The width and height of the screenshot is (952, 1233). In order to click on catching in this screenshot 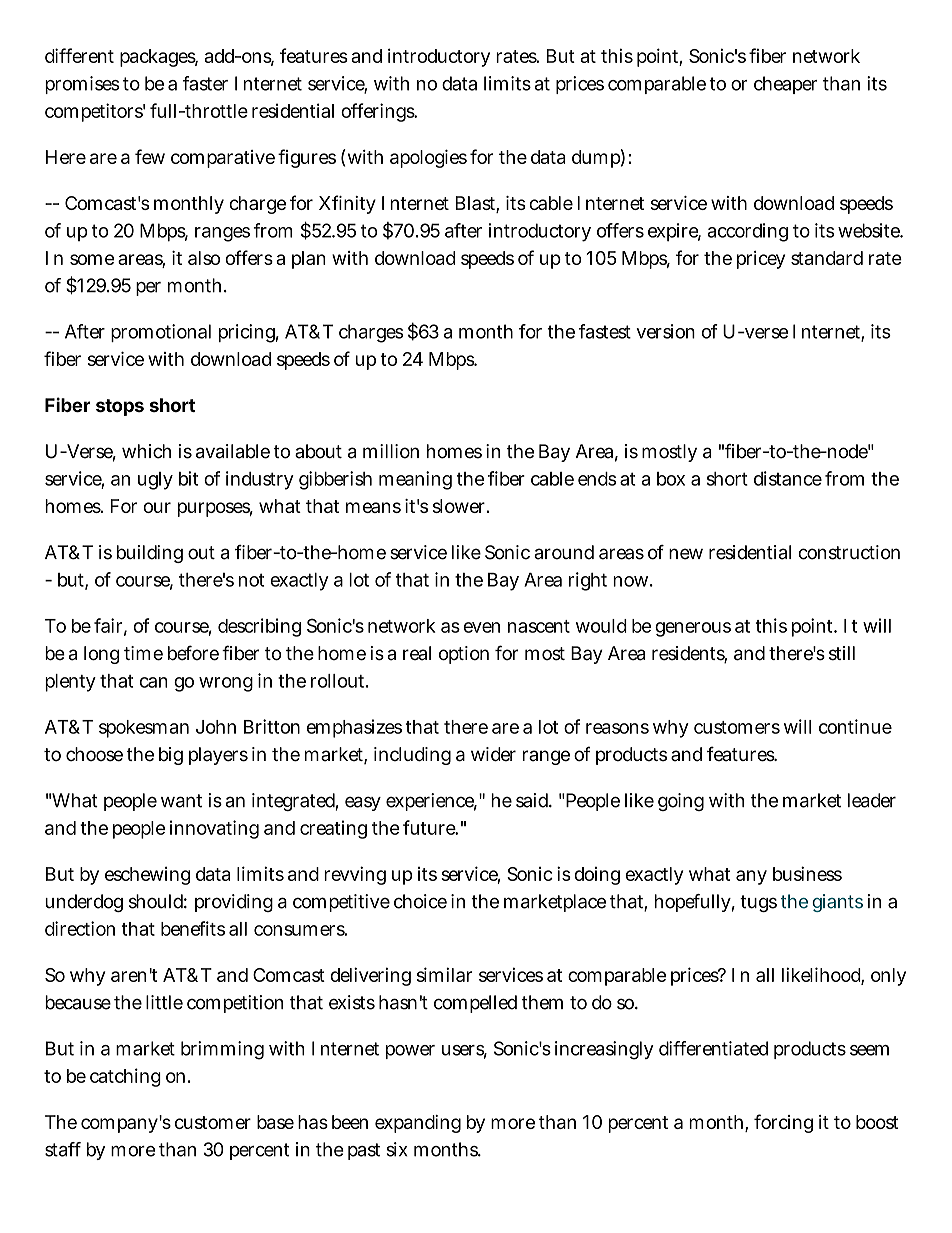, I will do `click(125, 1077)`.
